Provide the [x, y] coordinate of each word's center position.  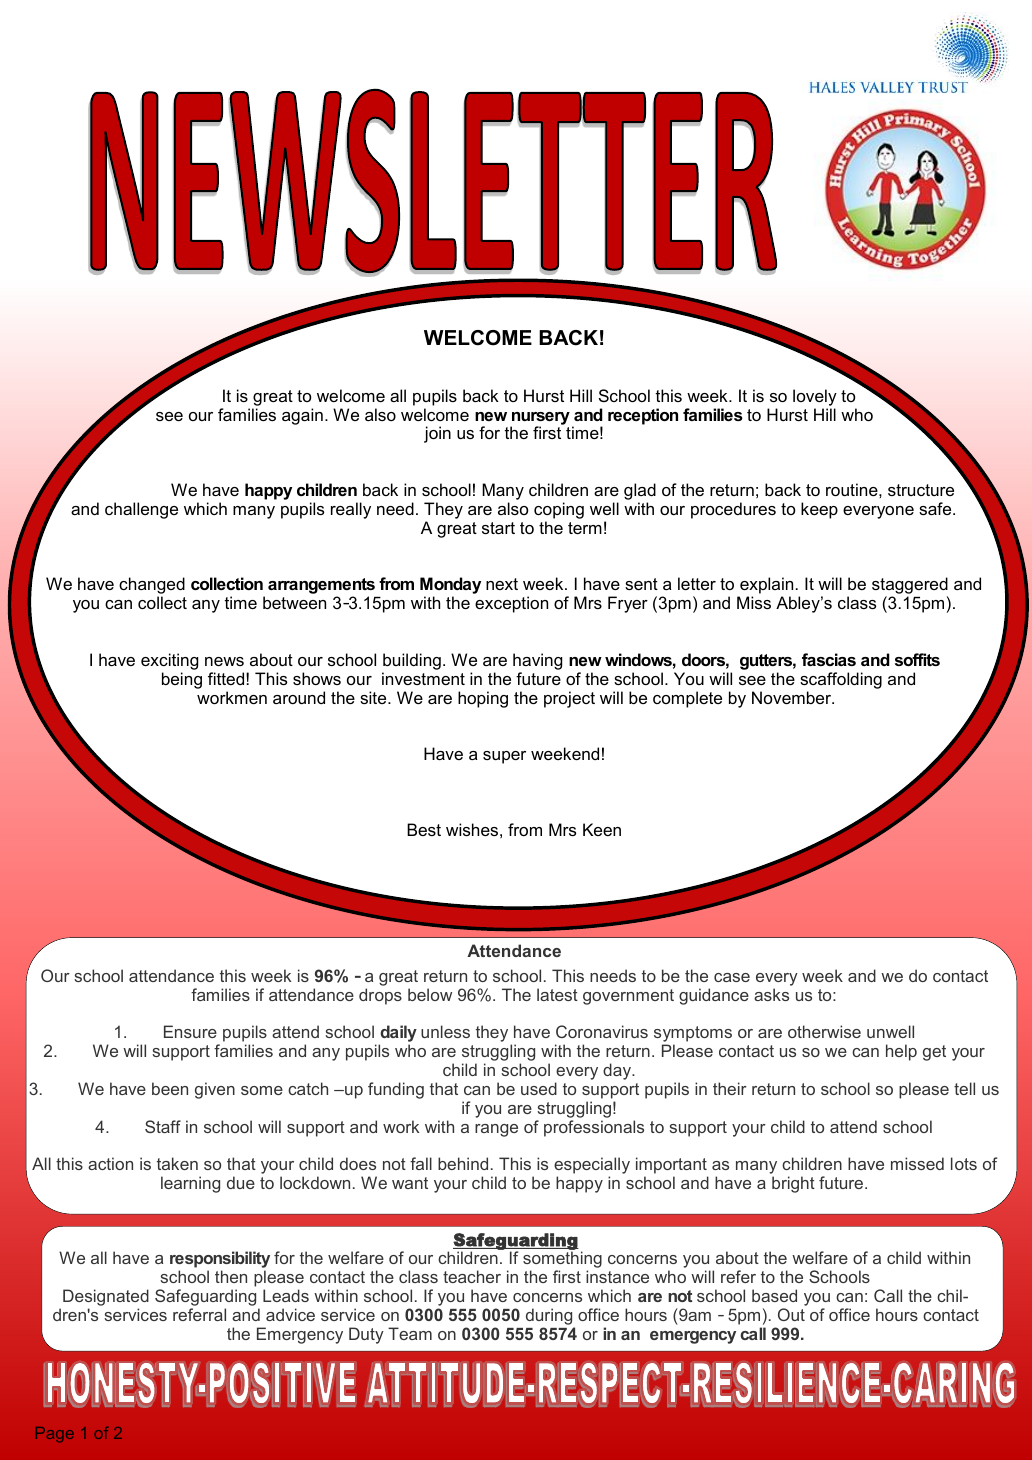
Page [55, 1434]
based [774, 1295]
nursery [540, 419]
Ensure [190, 1031]
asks [771, 994]
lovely [815, 397]
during [549, 1316]
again [302, 416]
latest [557, 994]
